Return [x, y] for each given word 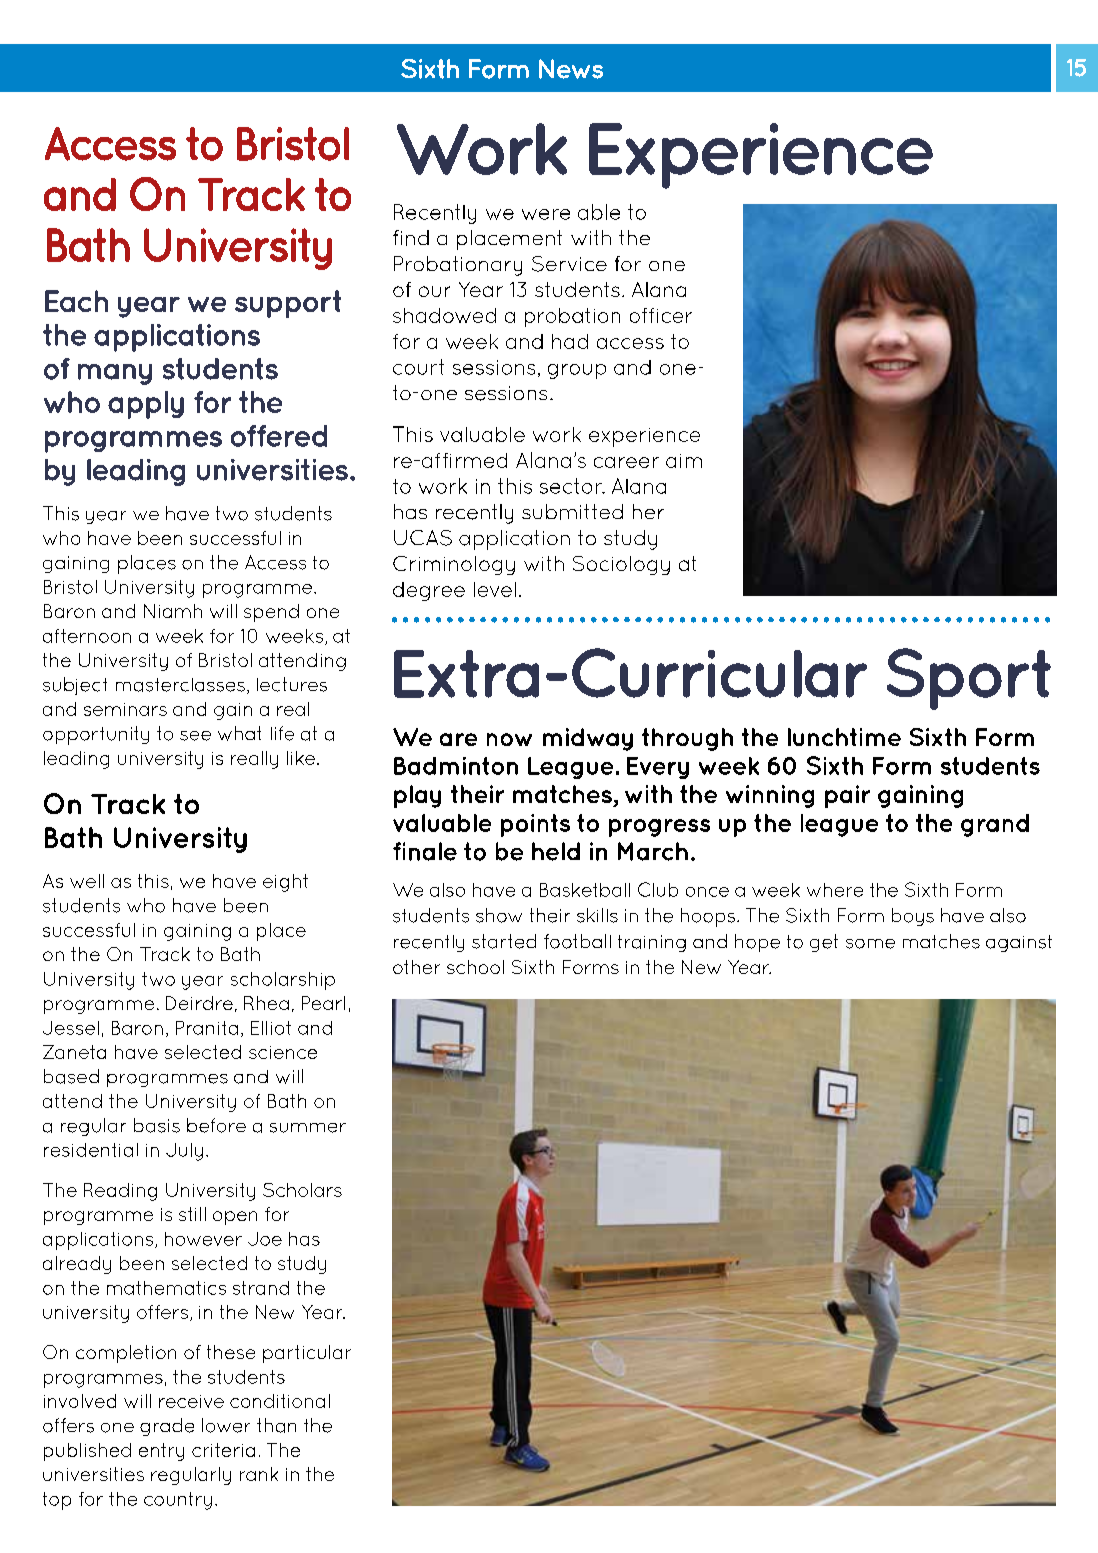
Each [76, 301]
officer [661, 315]
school [475, 967]
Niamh [173, 611]
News [571, 69]
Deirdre [199, 1003]
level [495, 589]
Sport [969, 679]
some [870, 944]
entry [161, 1452]
